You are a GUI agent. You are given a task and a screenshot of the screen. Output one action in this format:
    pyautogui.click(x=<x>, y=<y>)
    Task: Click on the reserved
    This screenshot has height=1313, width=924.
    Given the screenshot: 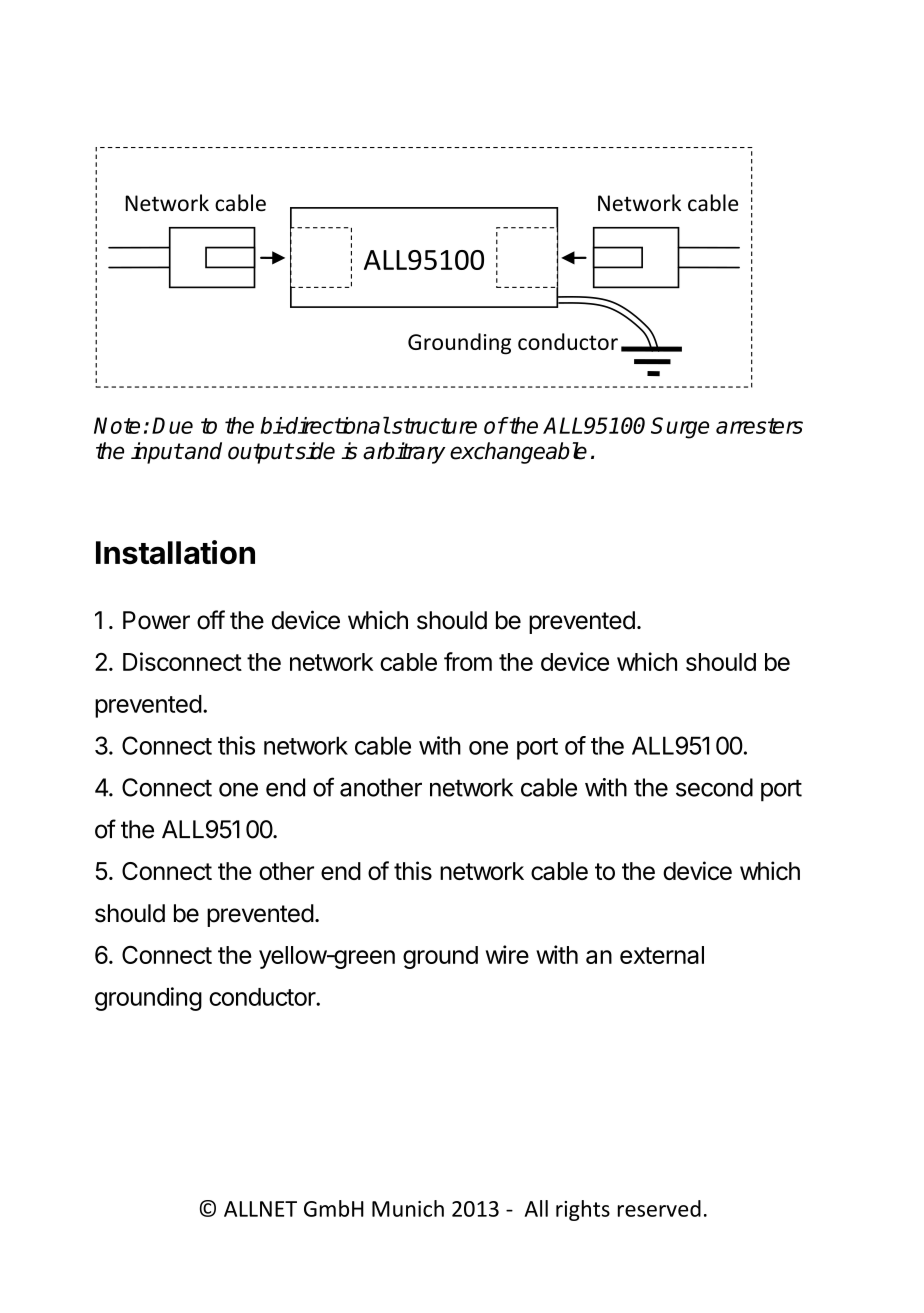 What is the action you would take?
    pyautogui.click(x=659, y=1208)
